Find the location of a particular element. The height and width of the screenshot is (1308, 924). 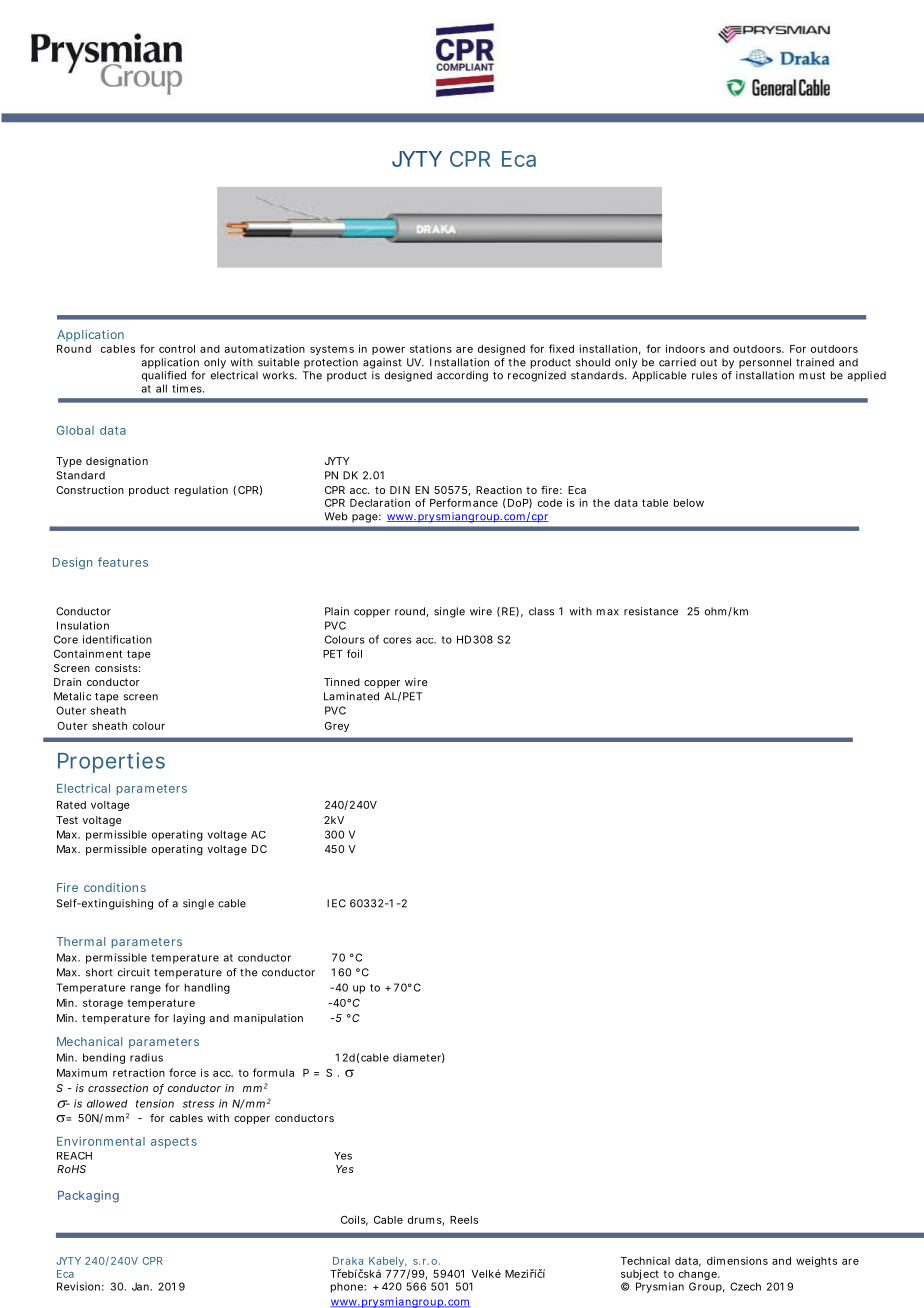

according is located at coordinates (462, 376).
